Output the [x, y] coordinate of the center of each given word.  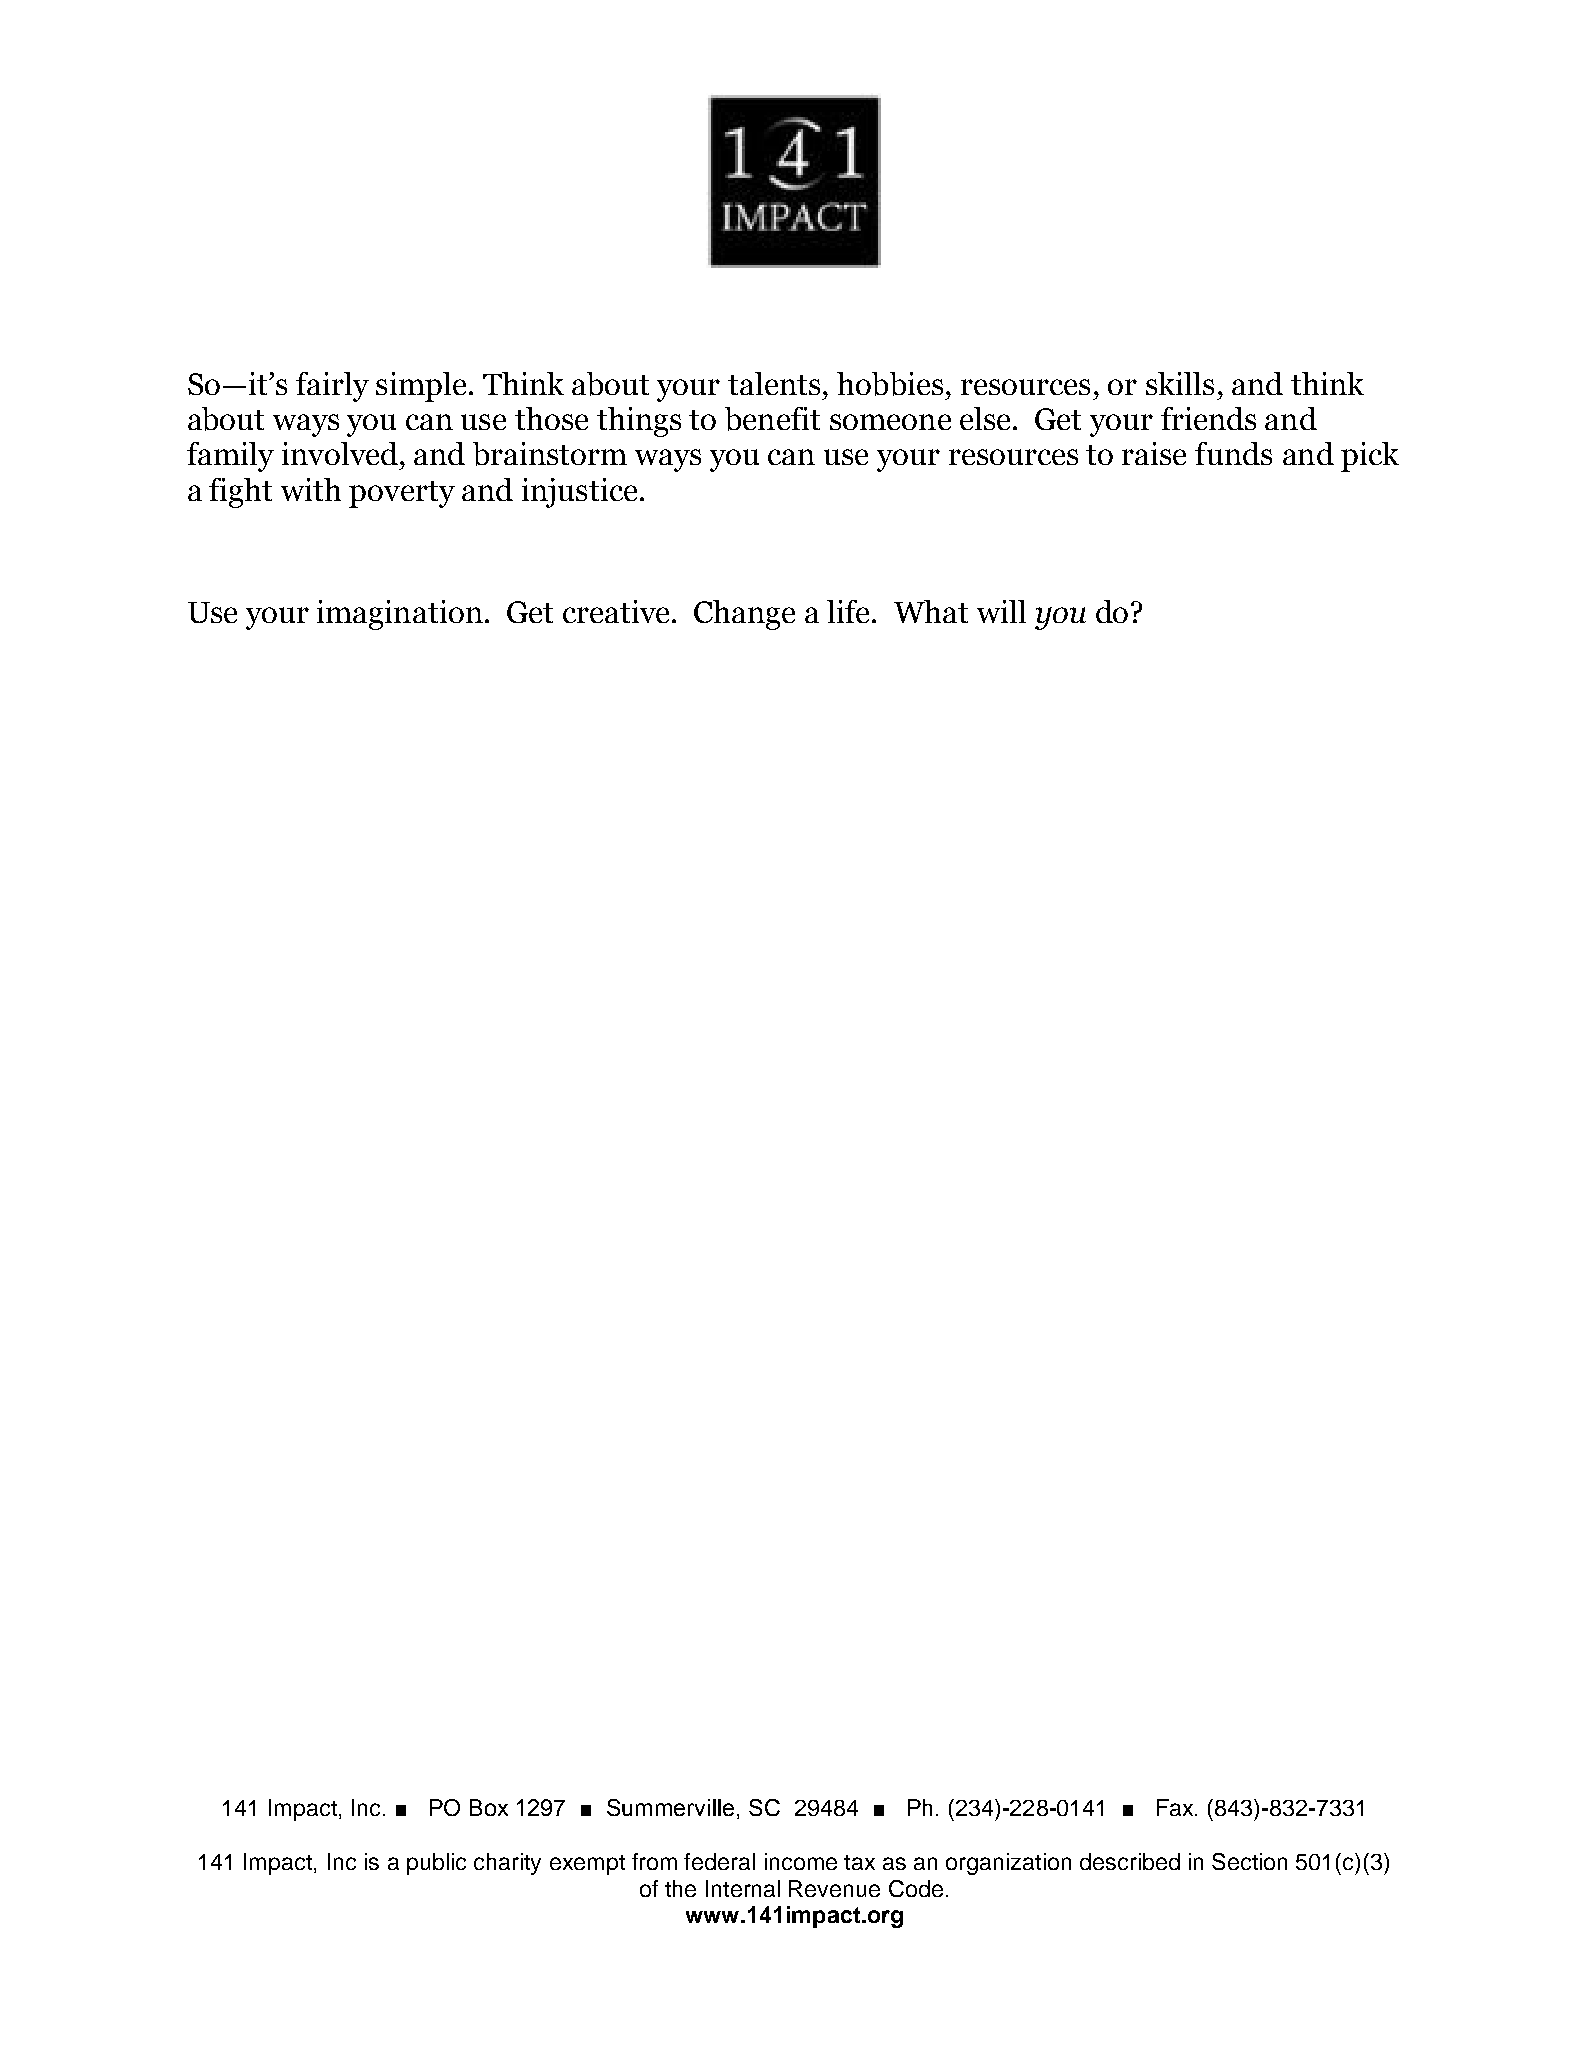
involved [340, 453]
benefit [772, 419]
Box [489, 1807]
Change [744, 615]
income [801, 1861]
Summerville [670, 1807]
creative [616, 611]
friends [1208, 418]
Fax [1176, 1807]
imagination [400, 615]
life [850, 611]
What [931, 611]
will [1001, 611]
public [436, 1864]
